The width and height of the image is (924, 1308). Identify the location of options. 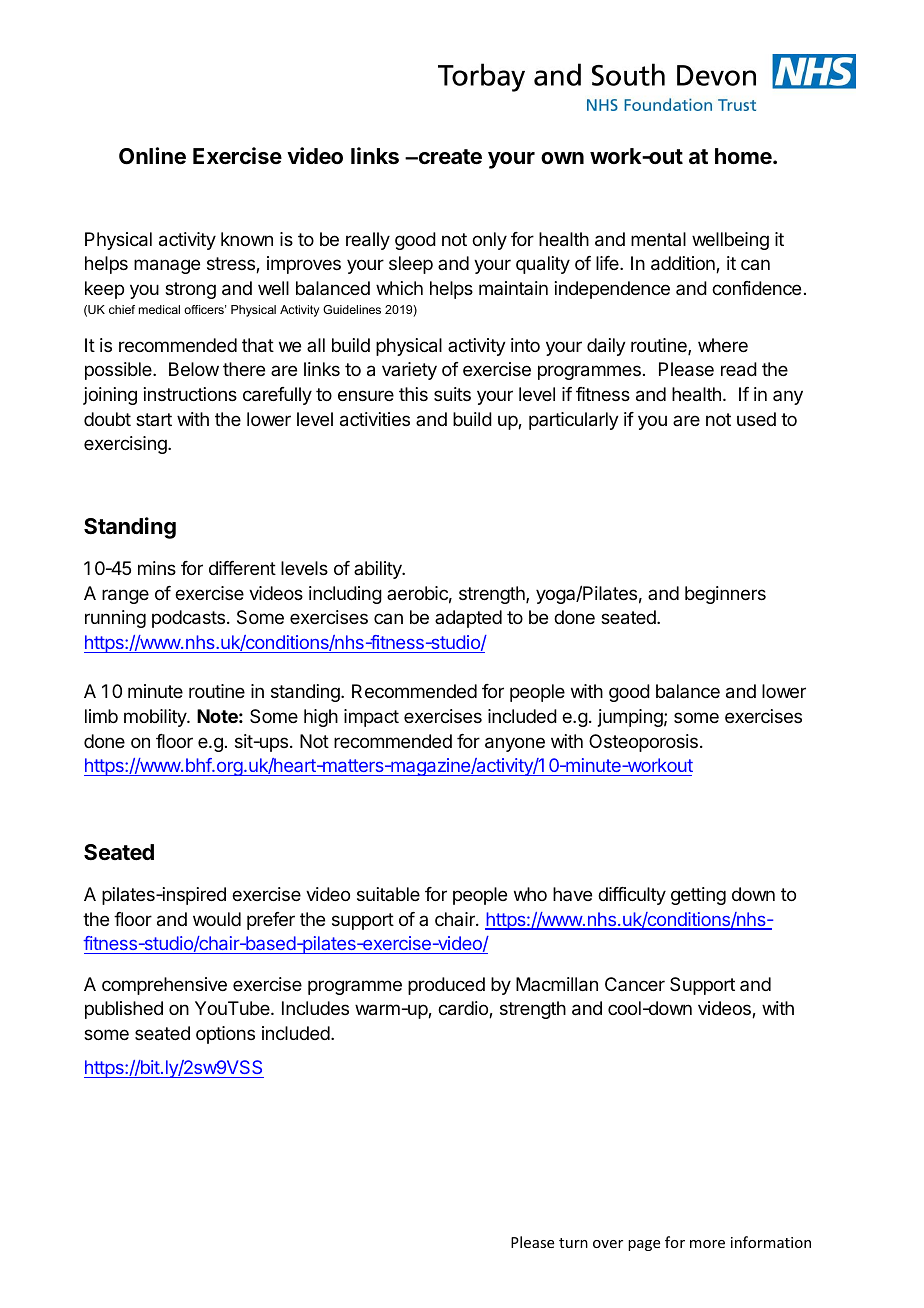
(225, 1035).
